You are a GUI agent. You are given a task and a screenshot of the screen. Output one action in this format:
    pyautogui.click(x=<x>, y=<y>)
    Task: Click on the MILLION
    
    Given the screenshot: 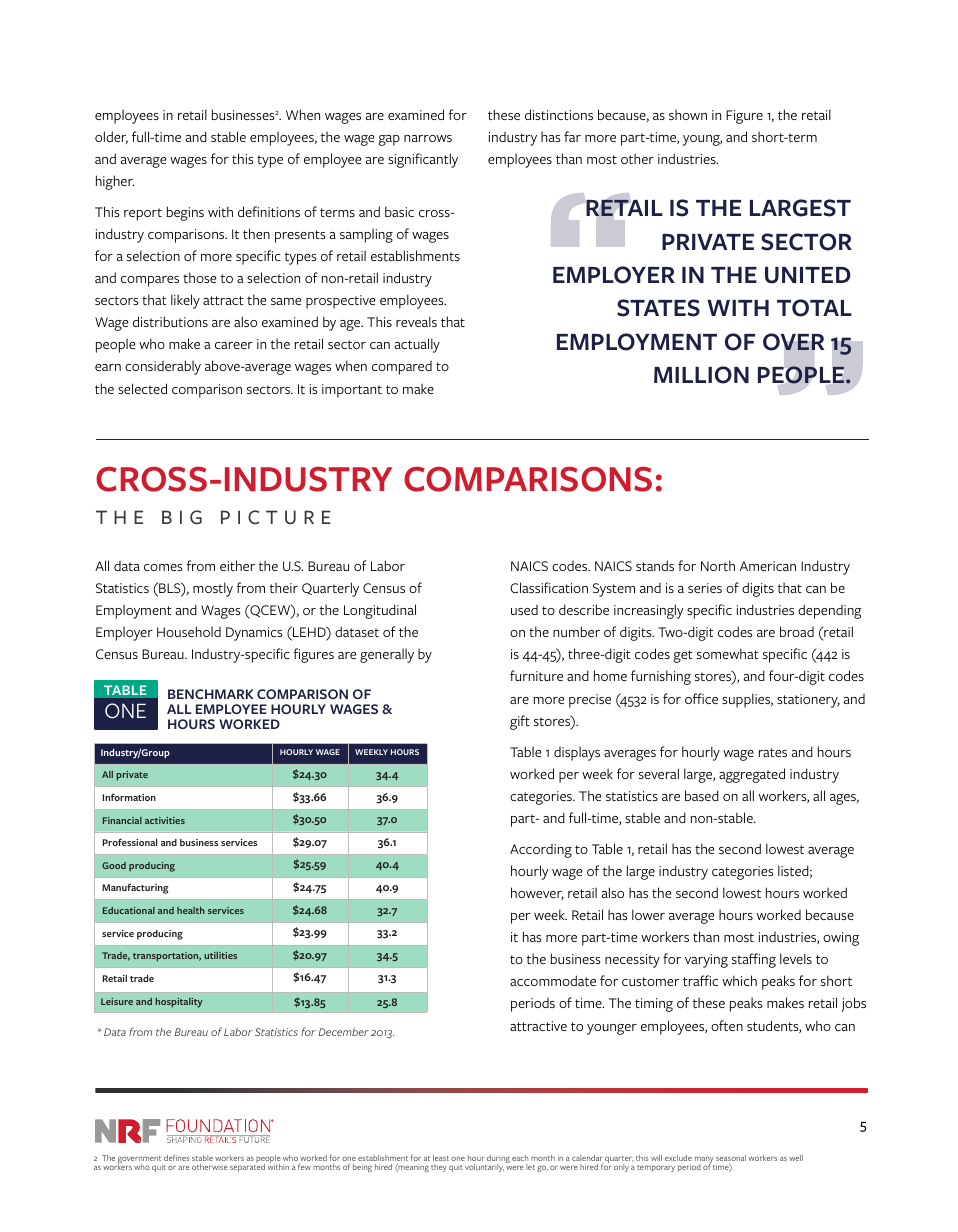 What is the action you would take?
    pyautogui.click(x=701, y=375)
